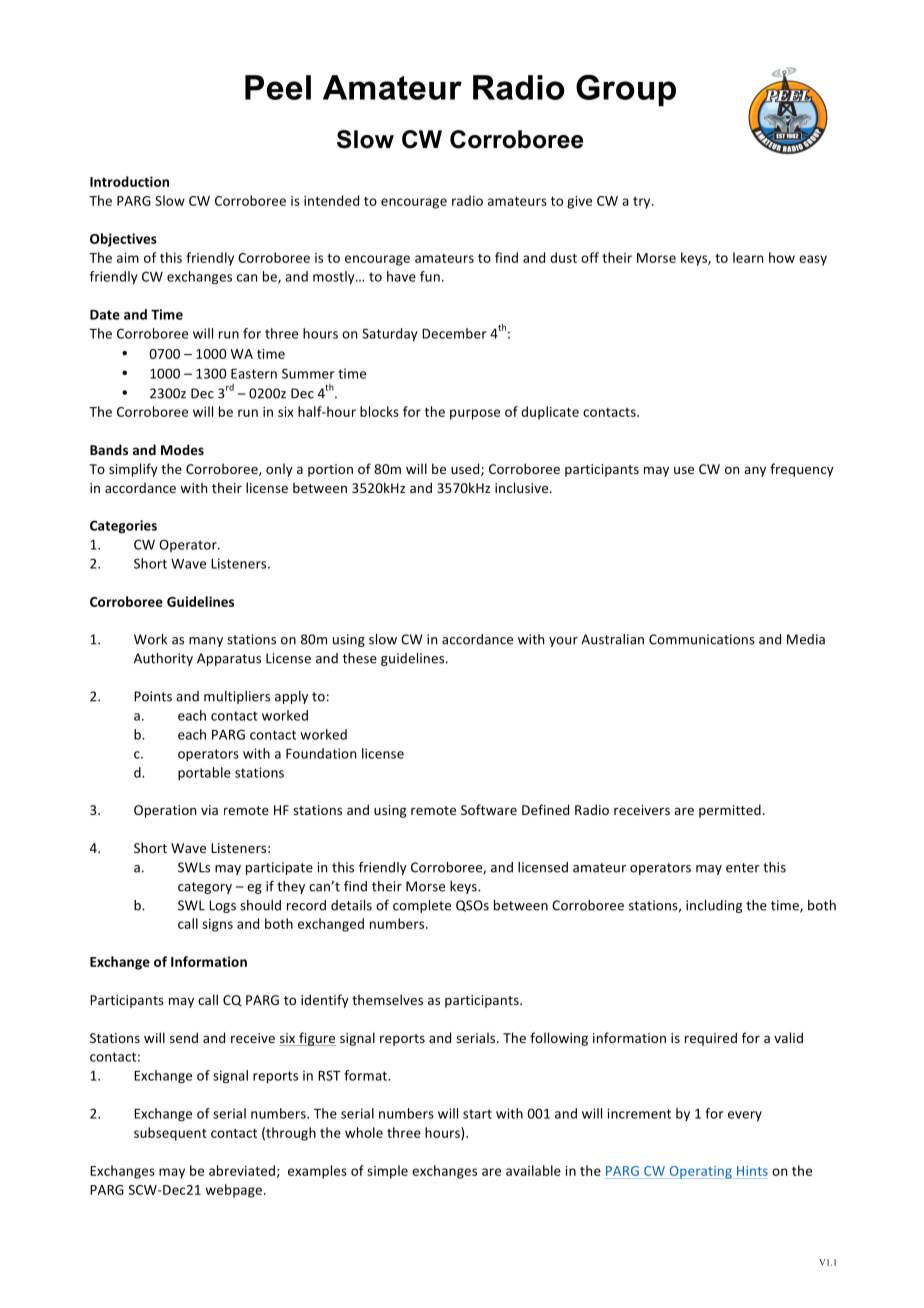  I want to click on Operation, so click(165, 811).
